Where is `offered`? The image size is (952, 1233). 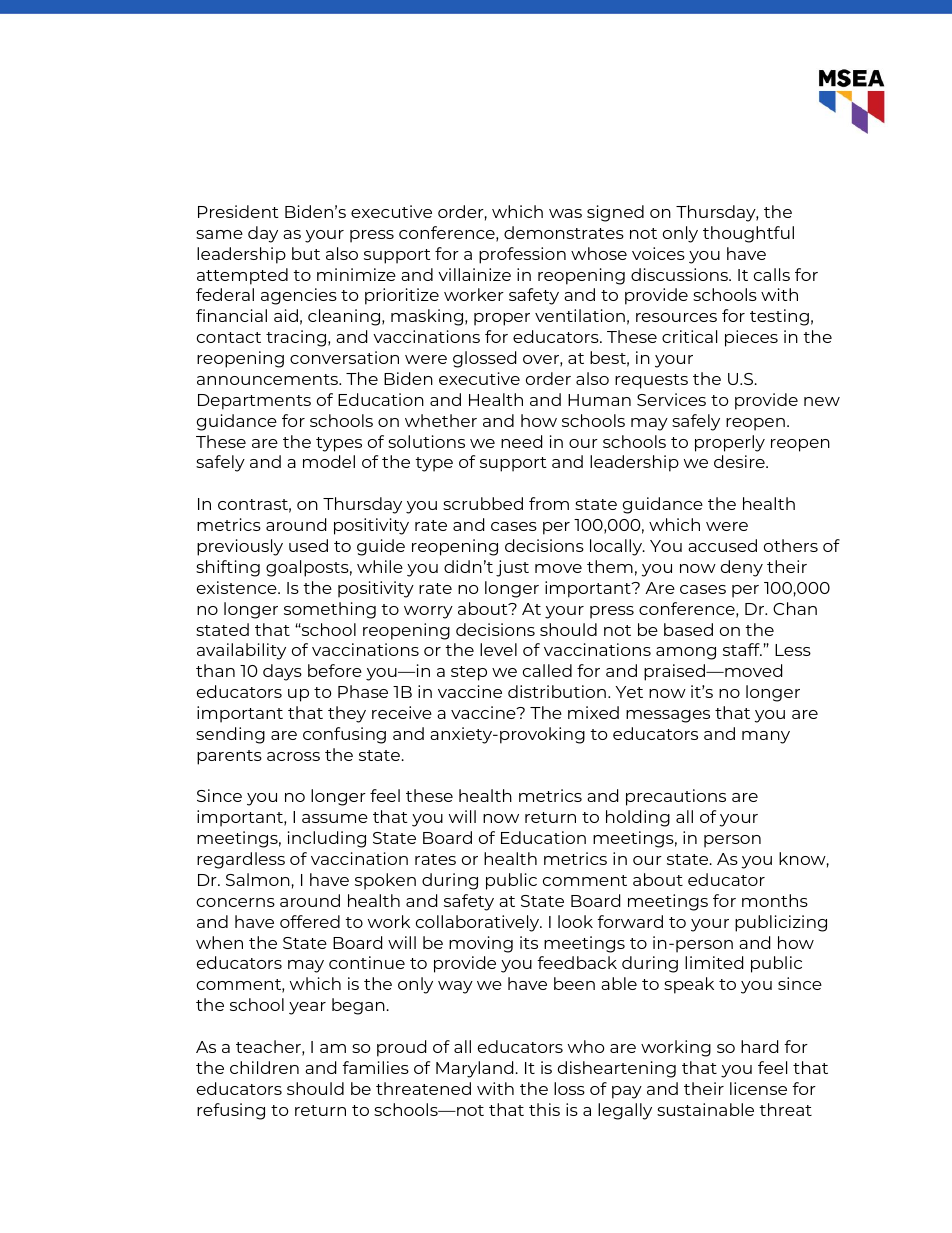
offered is located at coordinates (310, 921).
